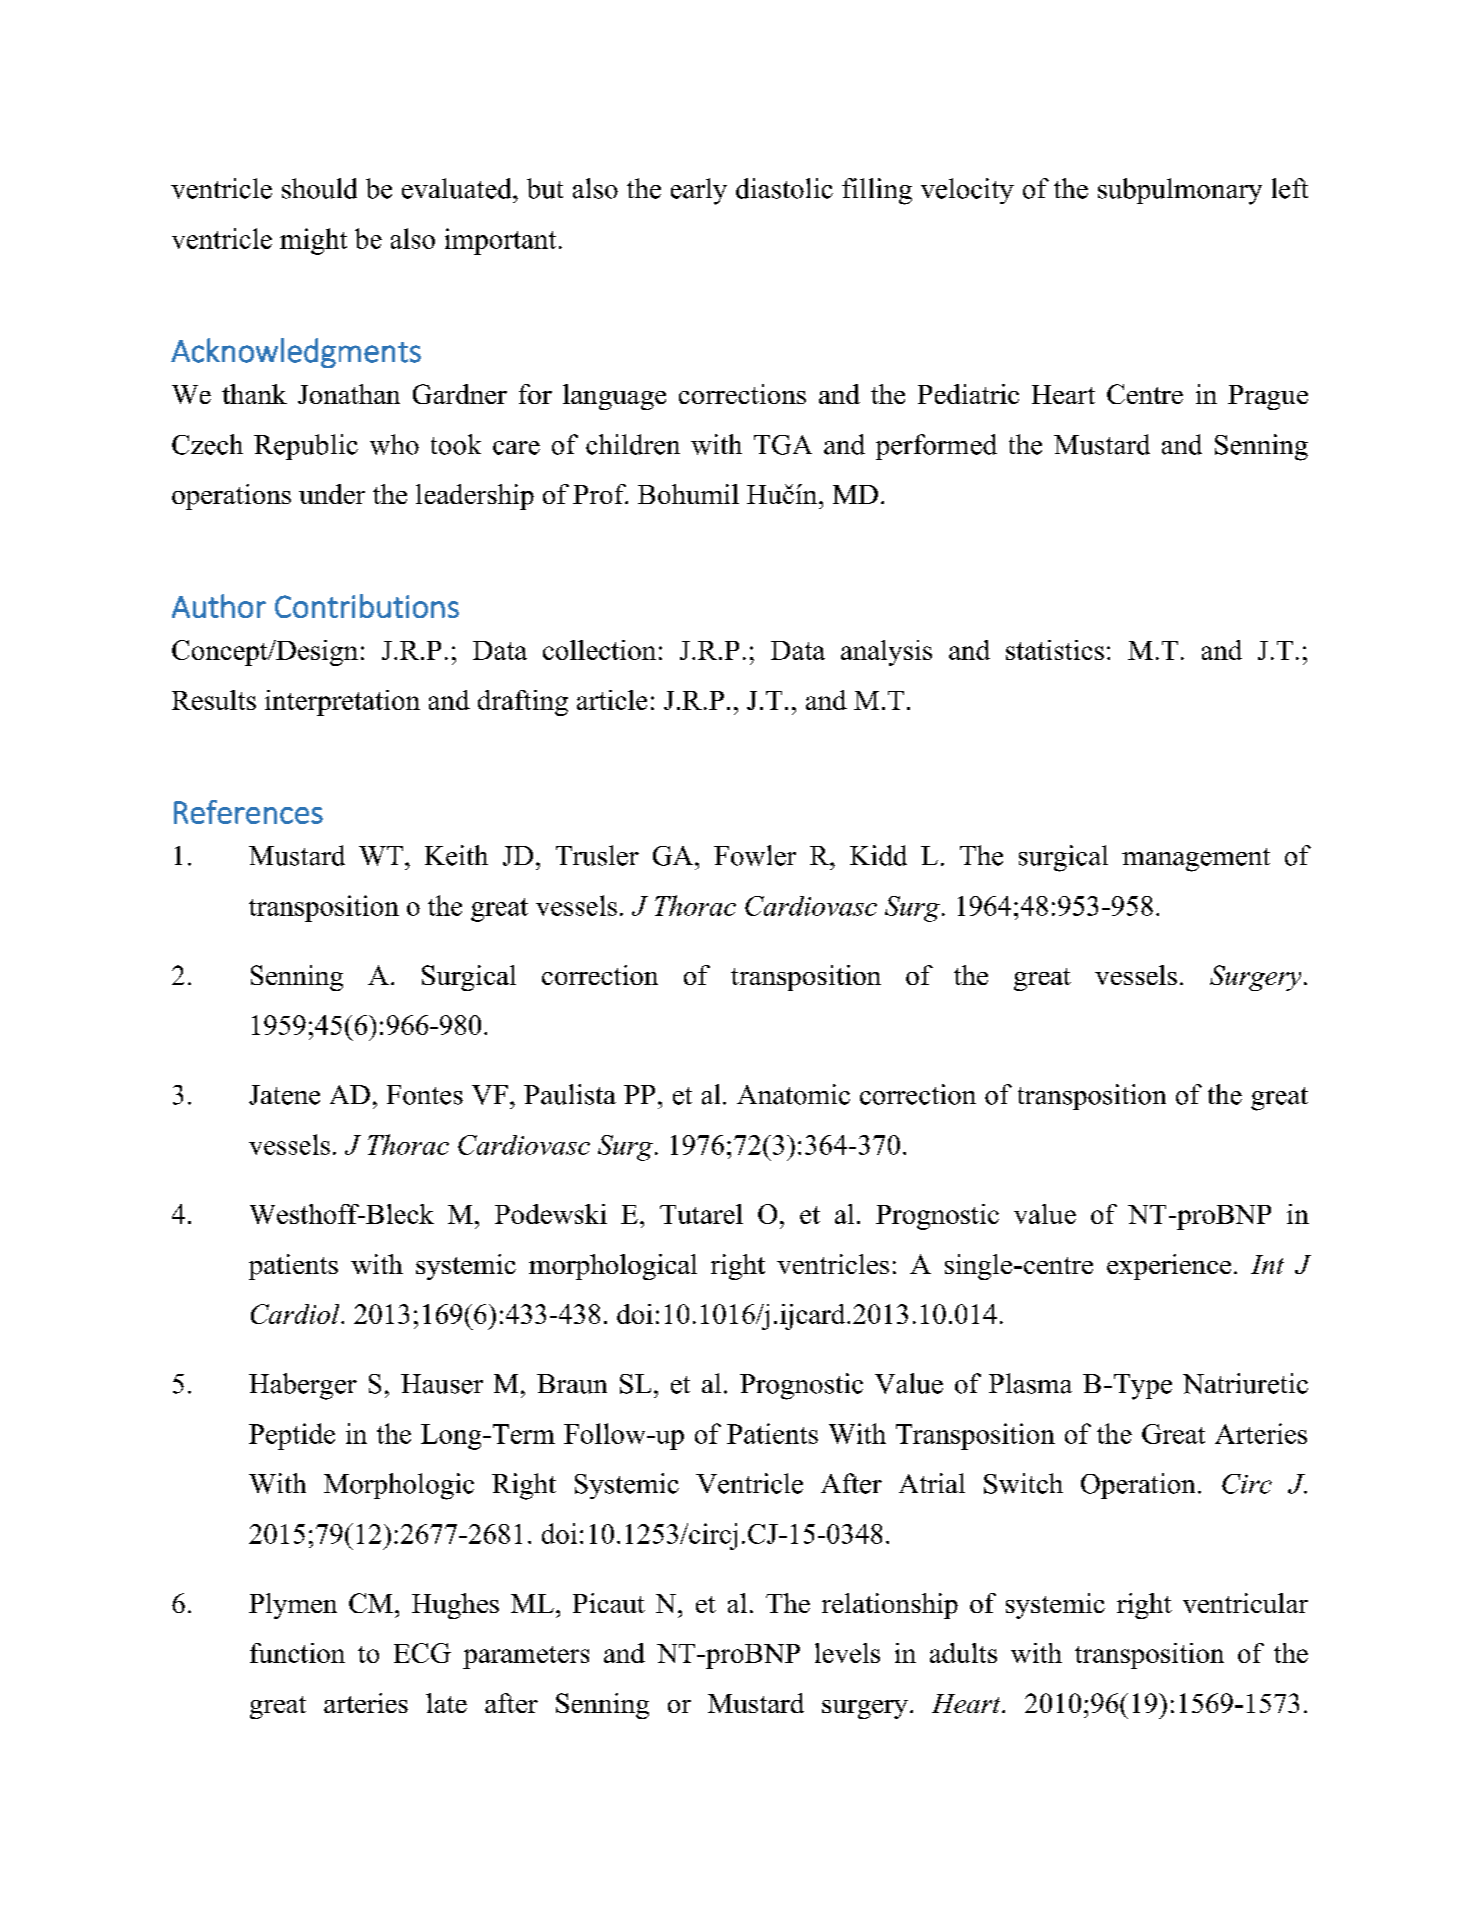 The height and width of the image is (1915, 1480). I want to click on Keith, so click(456, 855).
